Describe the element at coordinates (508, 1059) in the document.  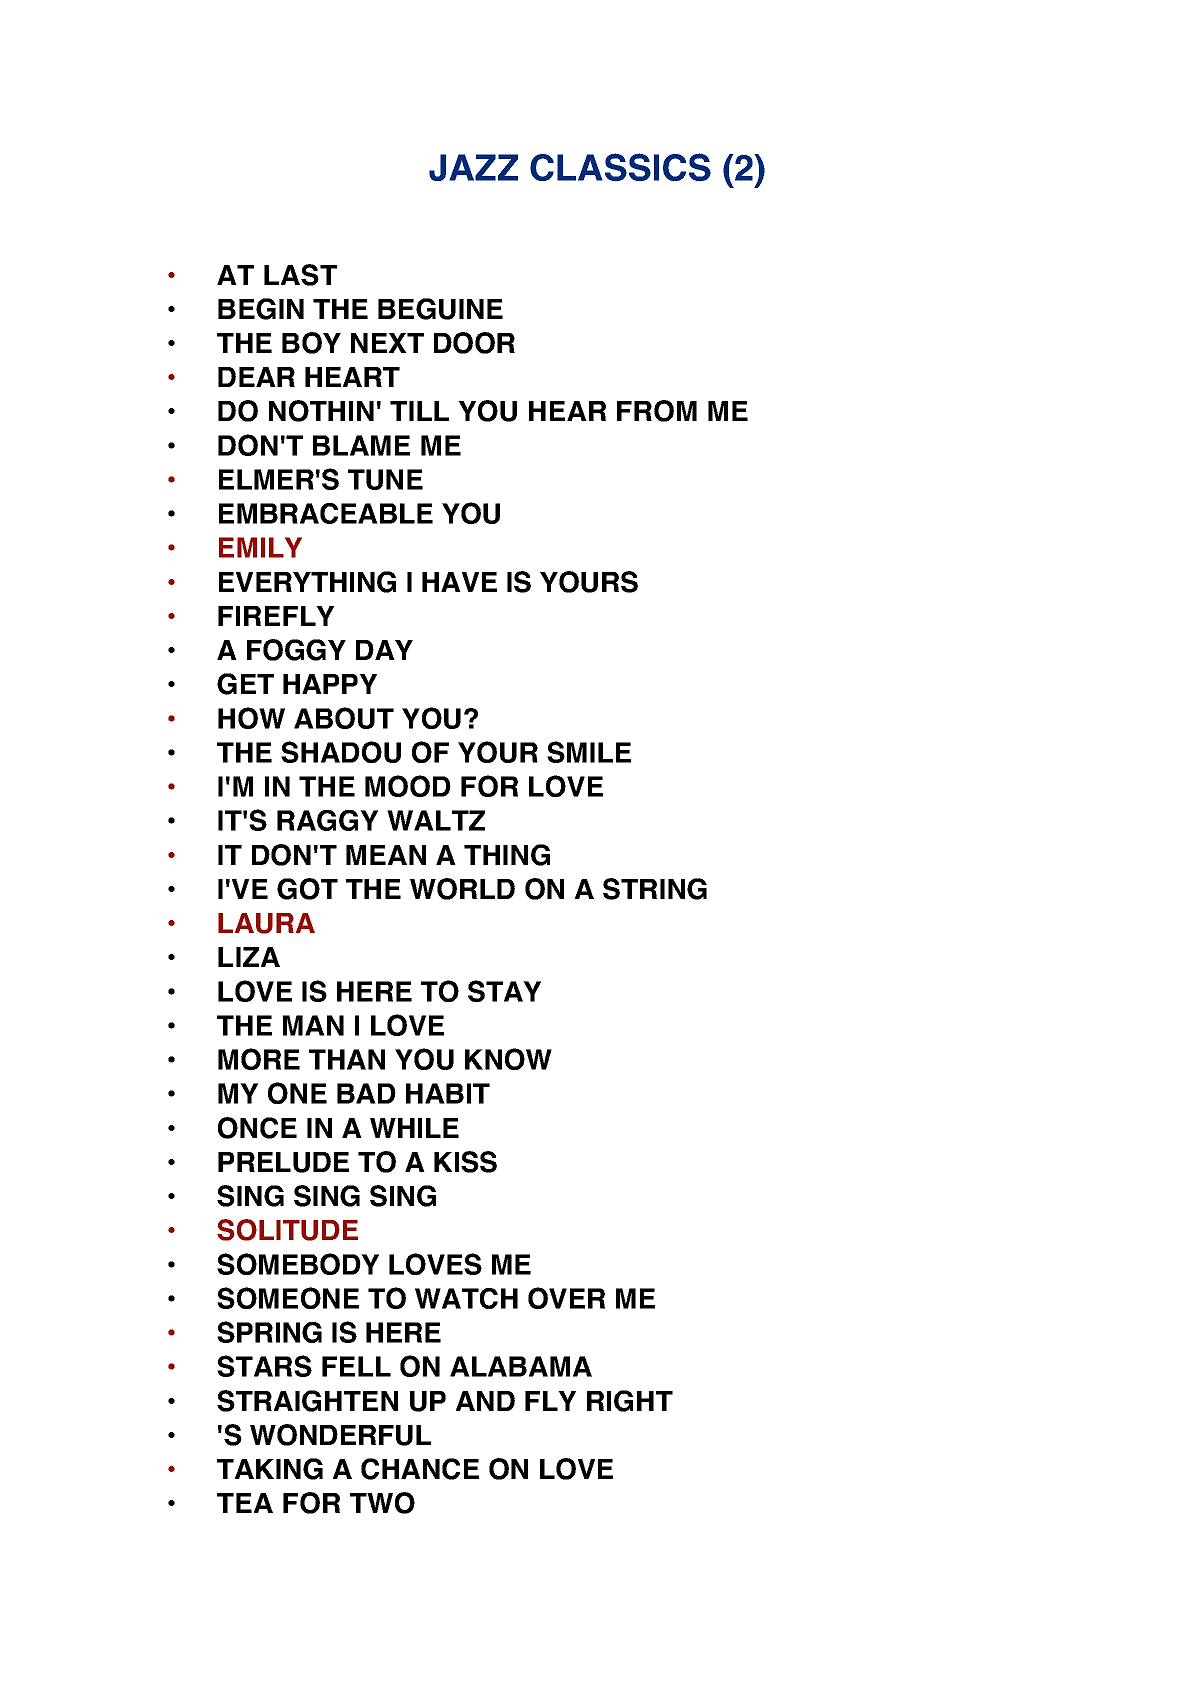
I see `KNOW` at that location.
